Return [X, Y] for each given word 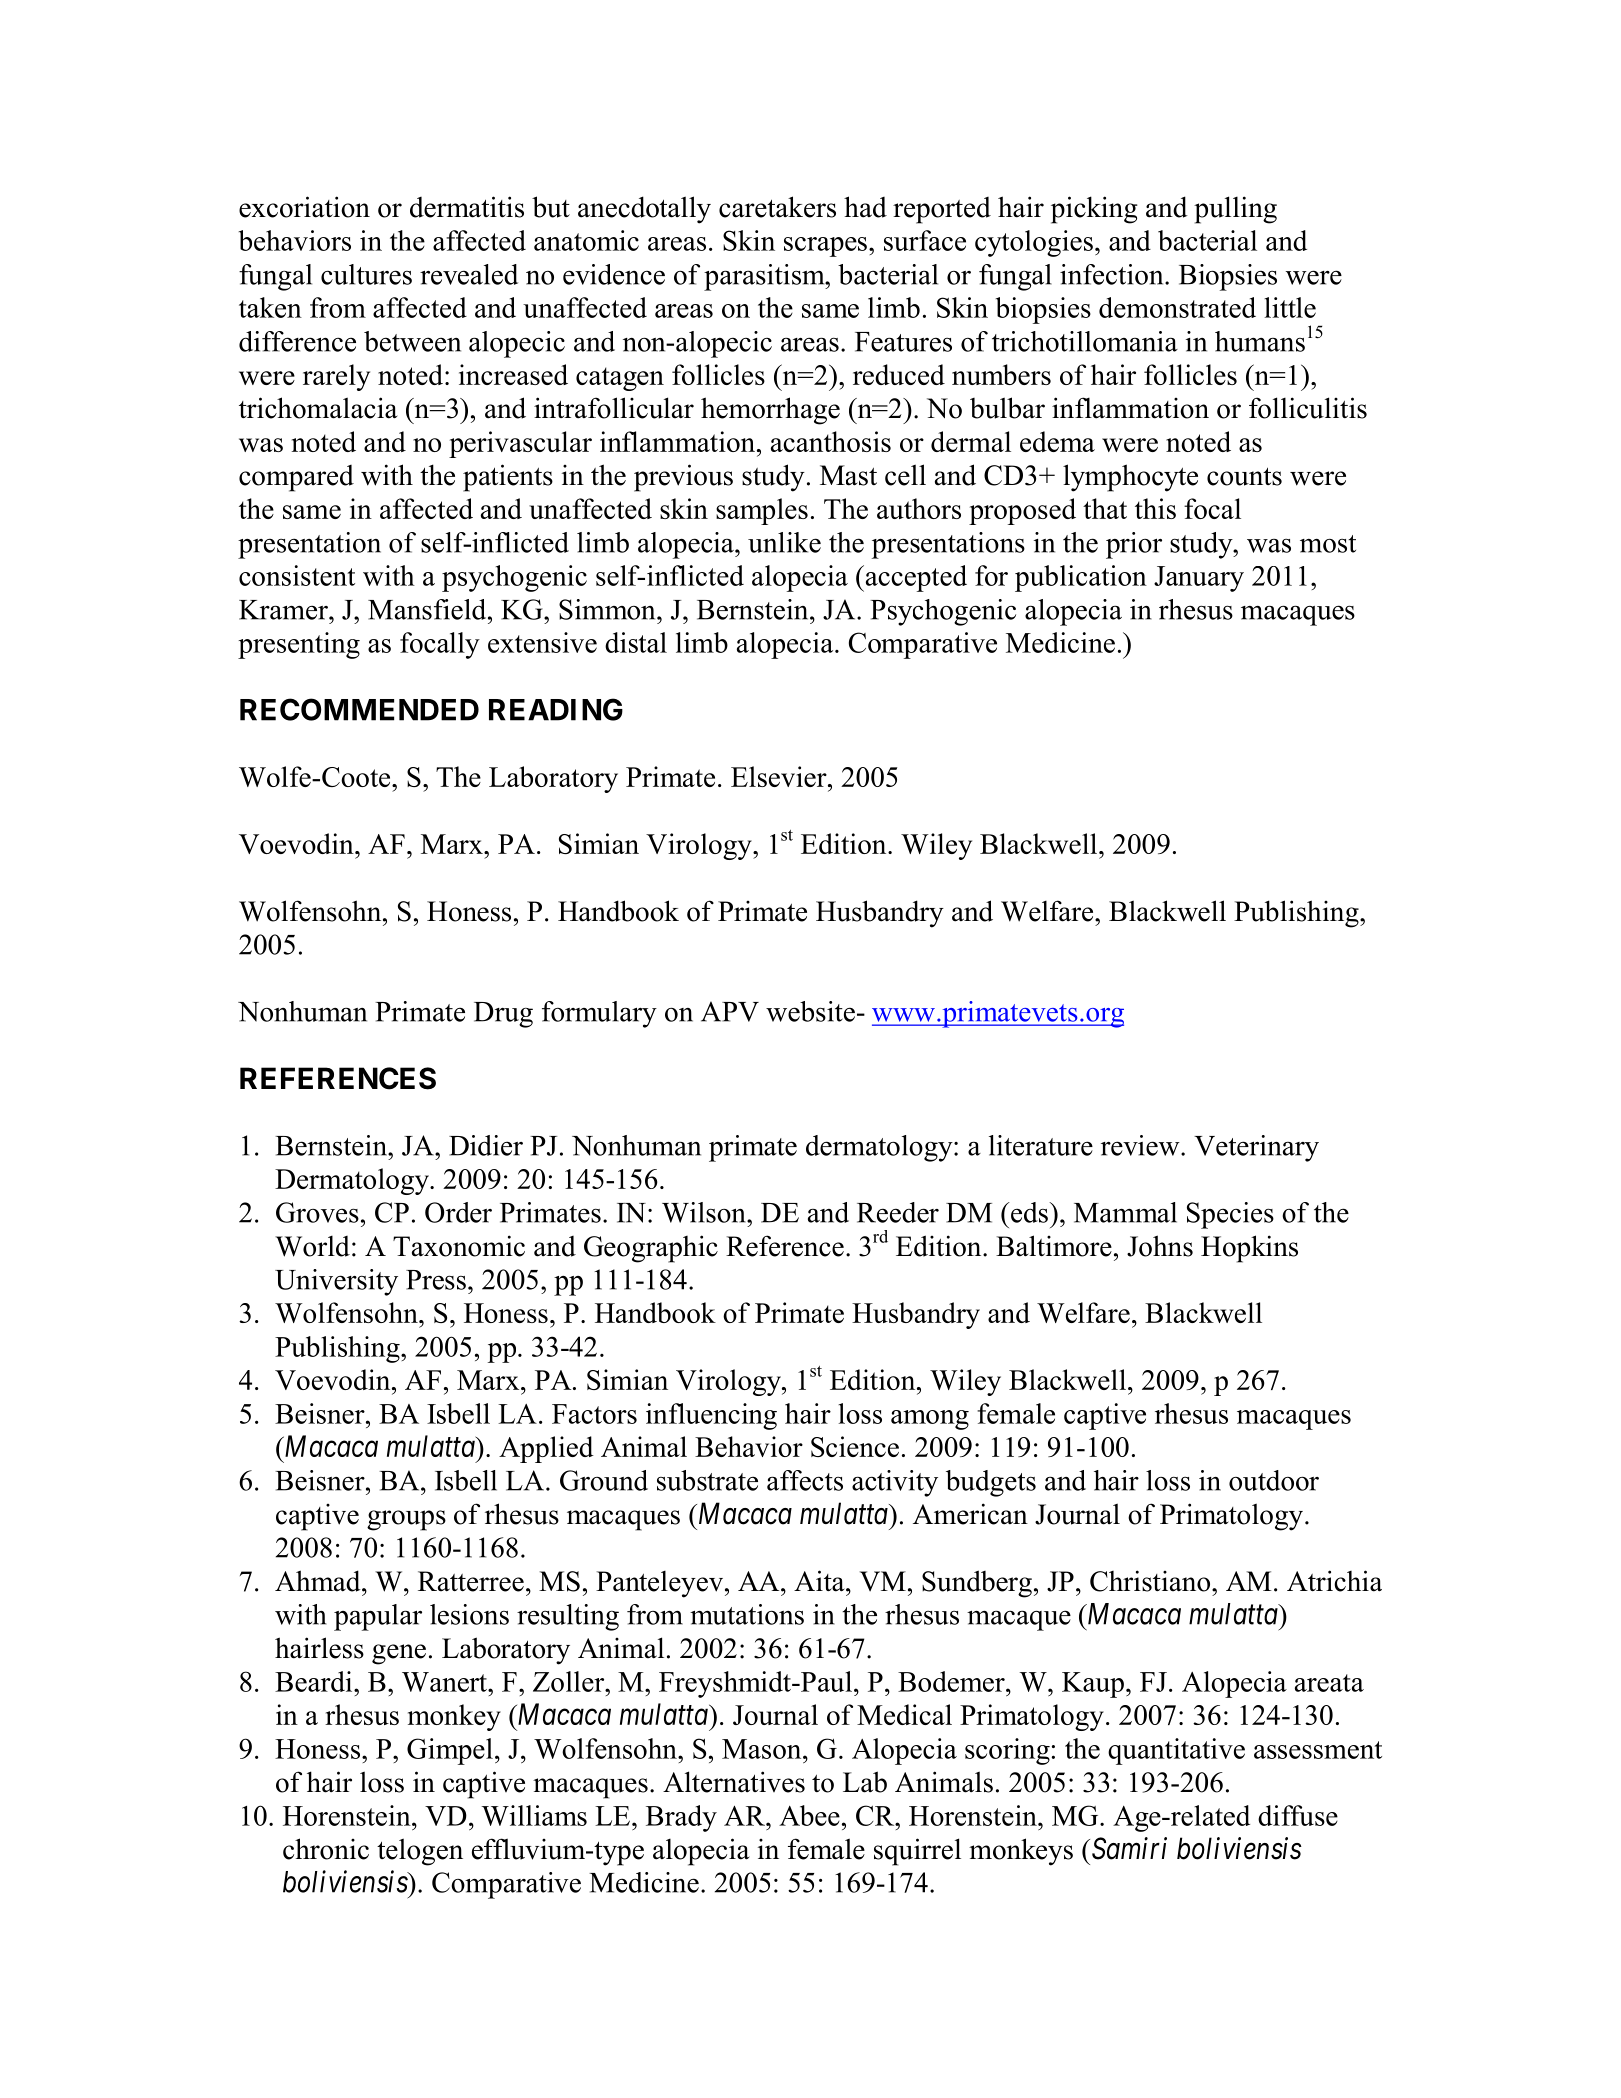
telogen [420, 1852]
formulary [599, 1014]
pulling [1235, 210]
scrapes [825, 247]
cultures [366, 274]
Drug [503, 1015]
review [1141, 1145]
